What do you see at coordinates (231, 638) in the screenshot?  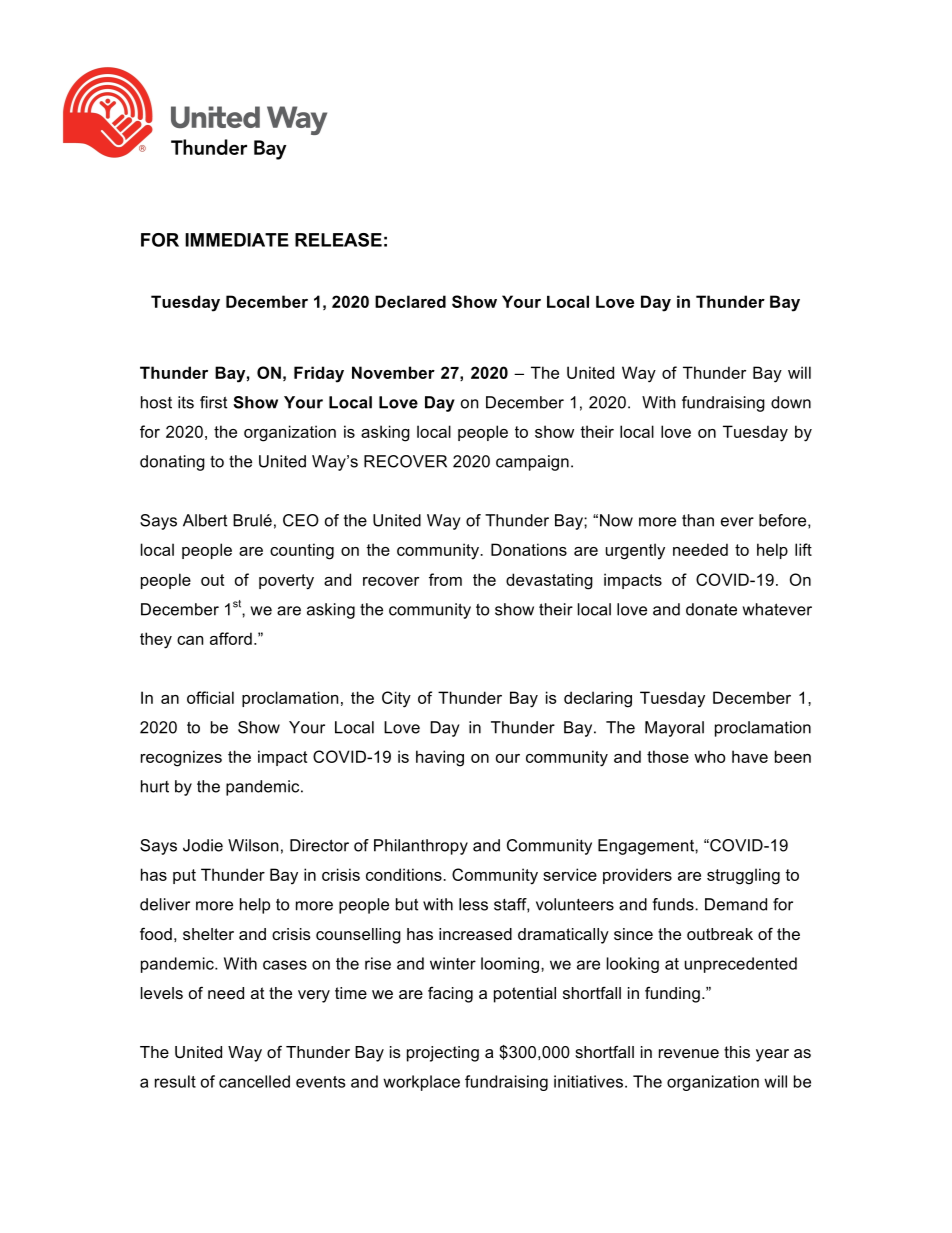 I see `afford` at bounding box center [231, 638].
